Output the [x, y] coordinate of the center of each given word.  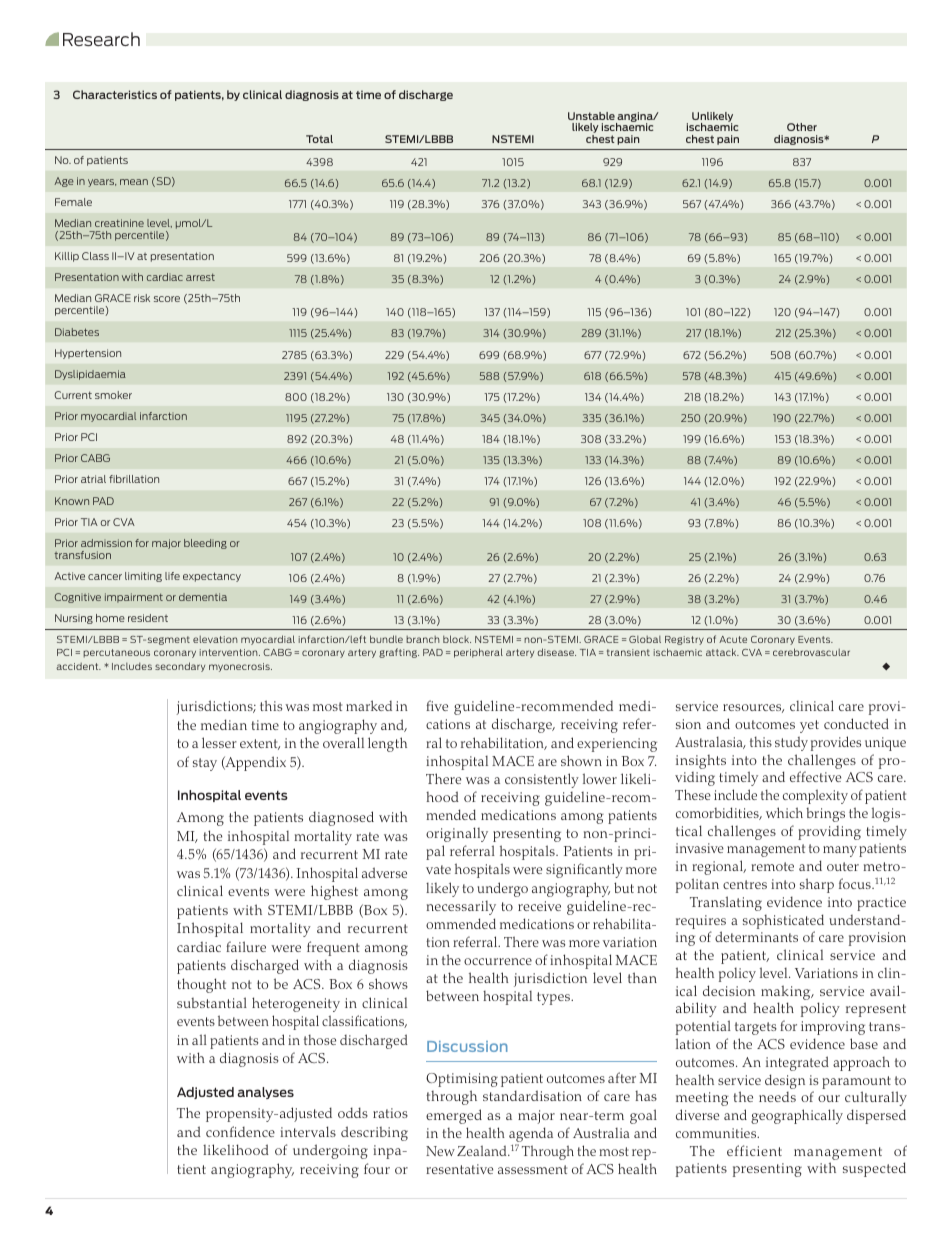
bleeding [205, 544]
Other [802, 127]
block [457, 639]
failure [246, 946]
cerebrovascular [811, 652]
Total [319, 139]
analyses [265, 1093]
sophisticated [783, 921]
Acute [733, 639]
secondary [180, 667]
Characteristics [115, 94]
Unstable [591, 116]
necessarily [461, 908]
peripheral [478, 653]
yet [809, 726]
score [167, 299]
